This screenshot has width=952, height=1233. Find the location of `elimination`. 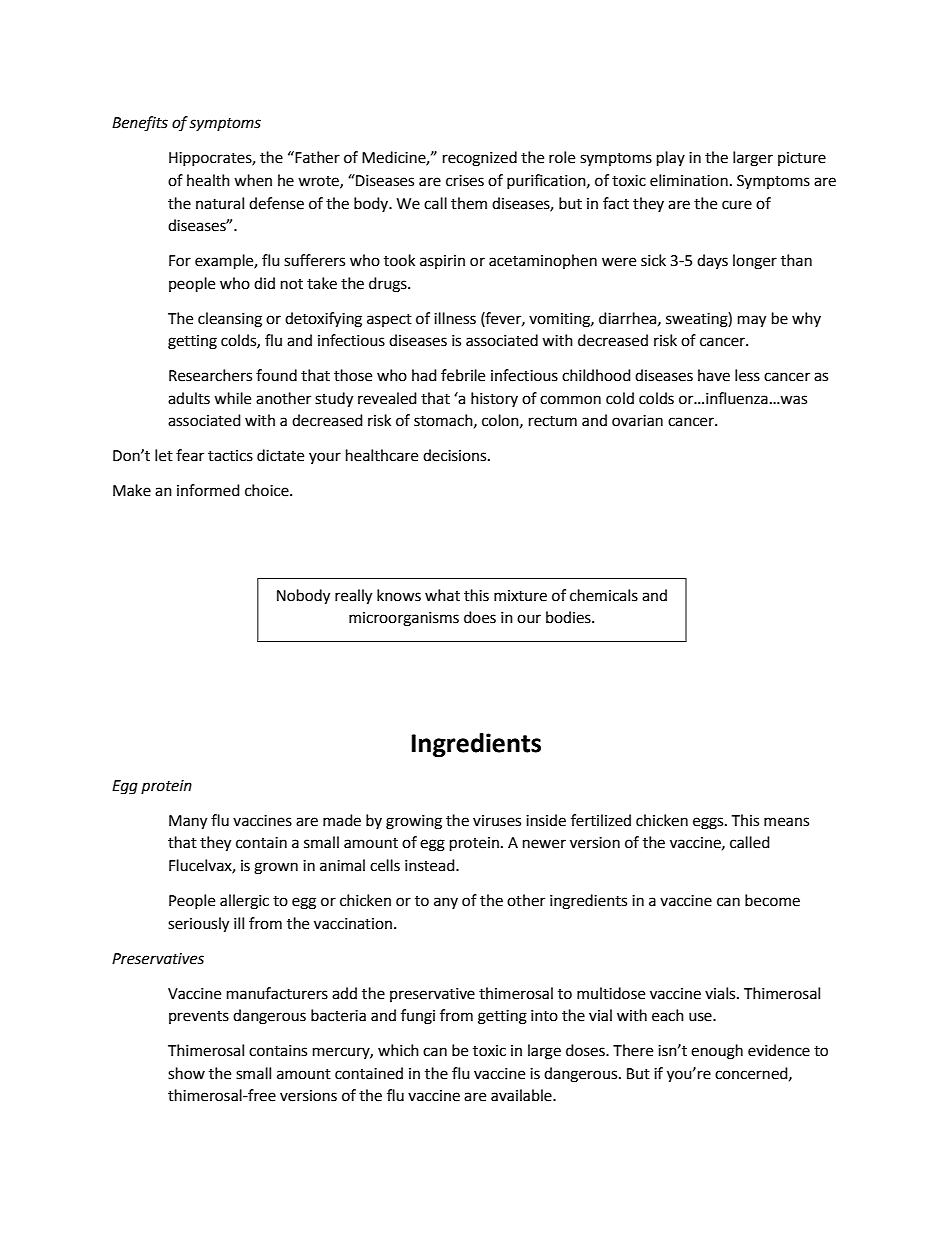

elimination is located at coordinates (689, 180).
